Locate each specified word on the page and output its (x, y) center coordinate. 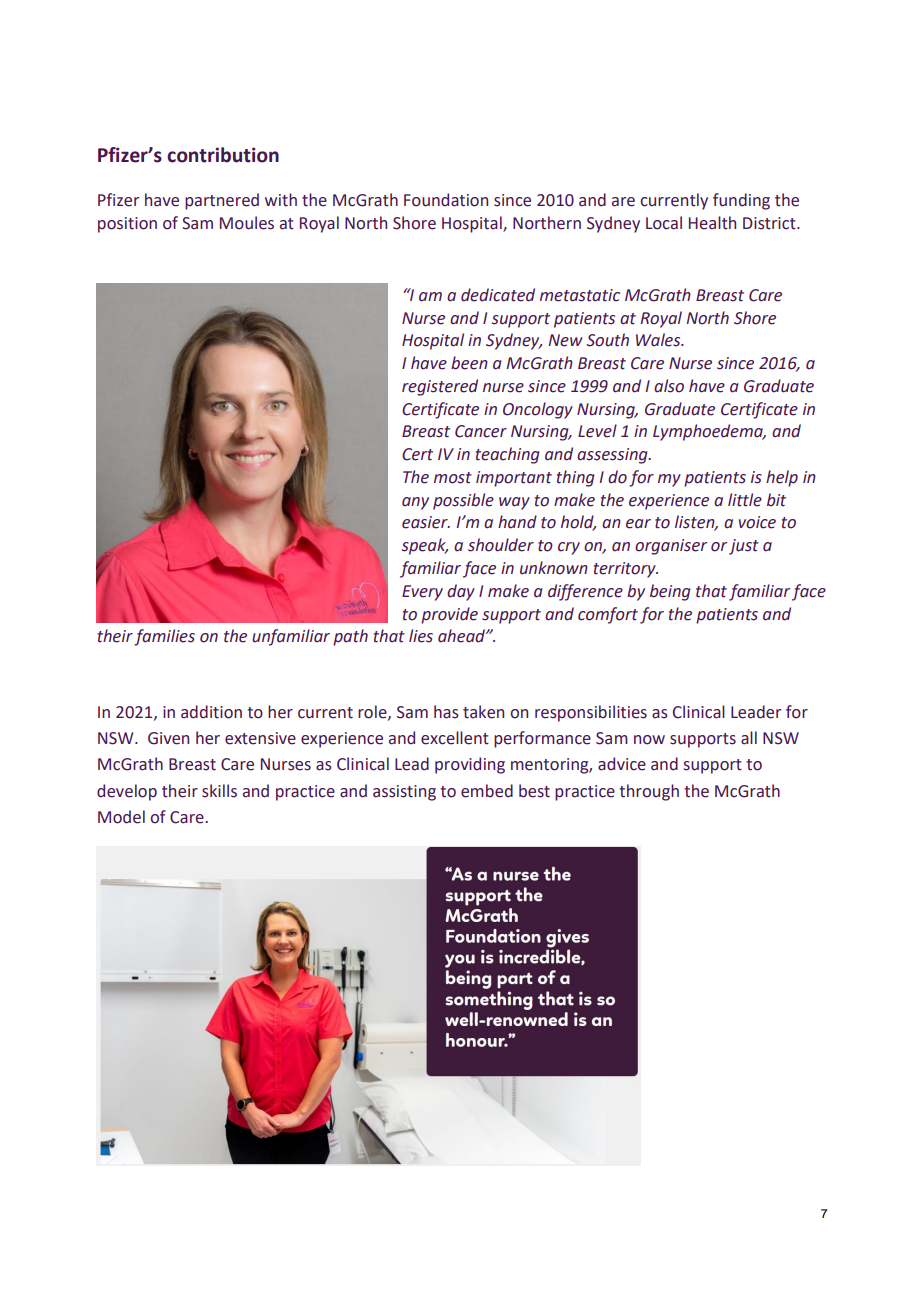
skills (219, 791)
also (669, 386)
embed (487, 791)
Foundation (446, 200)
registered (440, 387)
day (461, 592)
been (469, 363)
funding (741, 201)
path (350, 637)
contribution (223, 155)
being (670, 592)
